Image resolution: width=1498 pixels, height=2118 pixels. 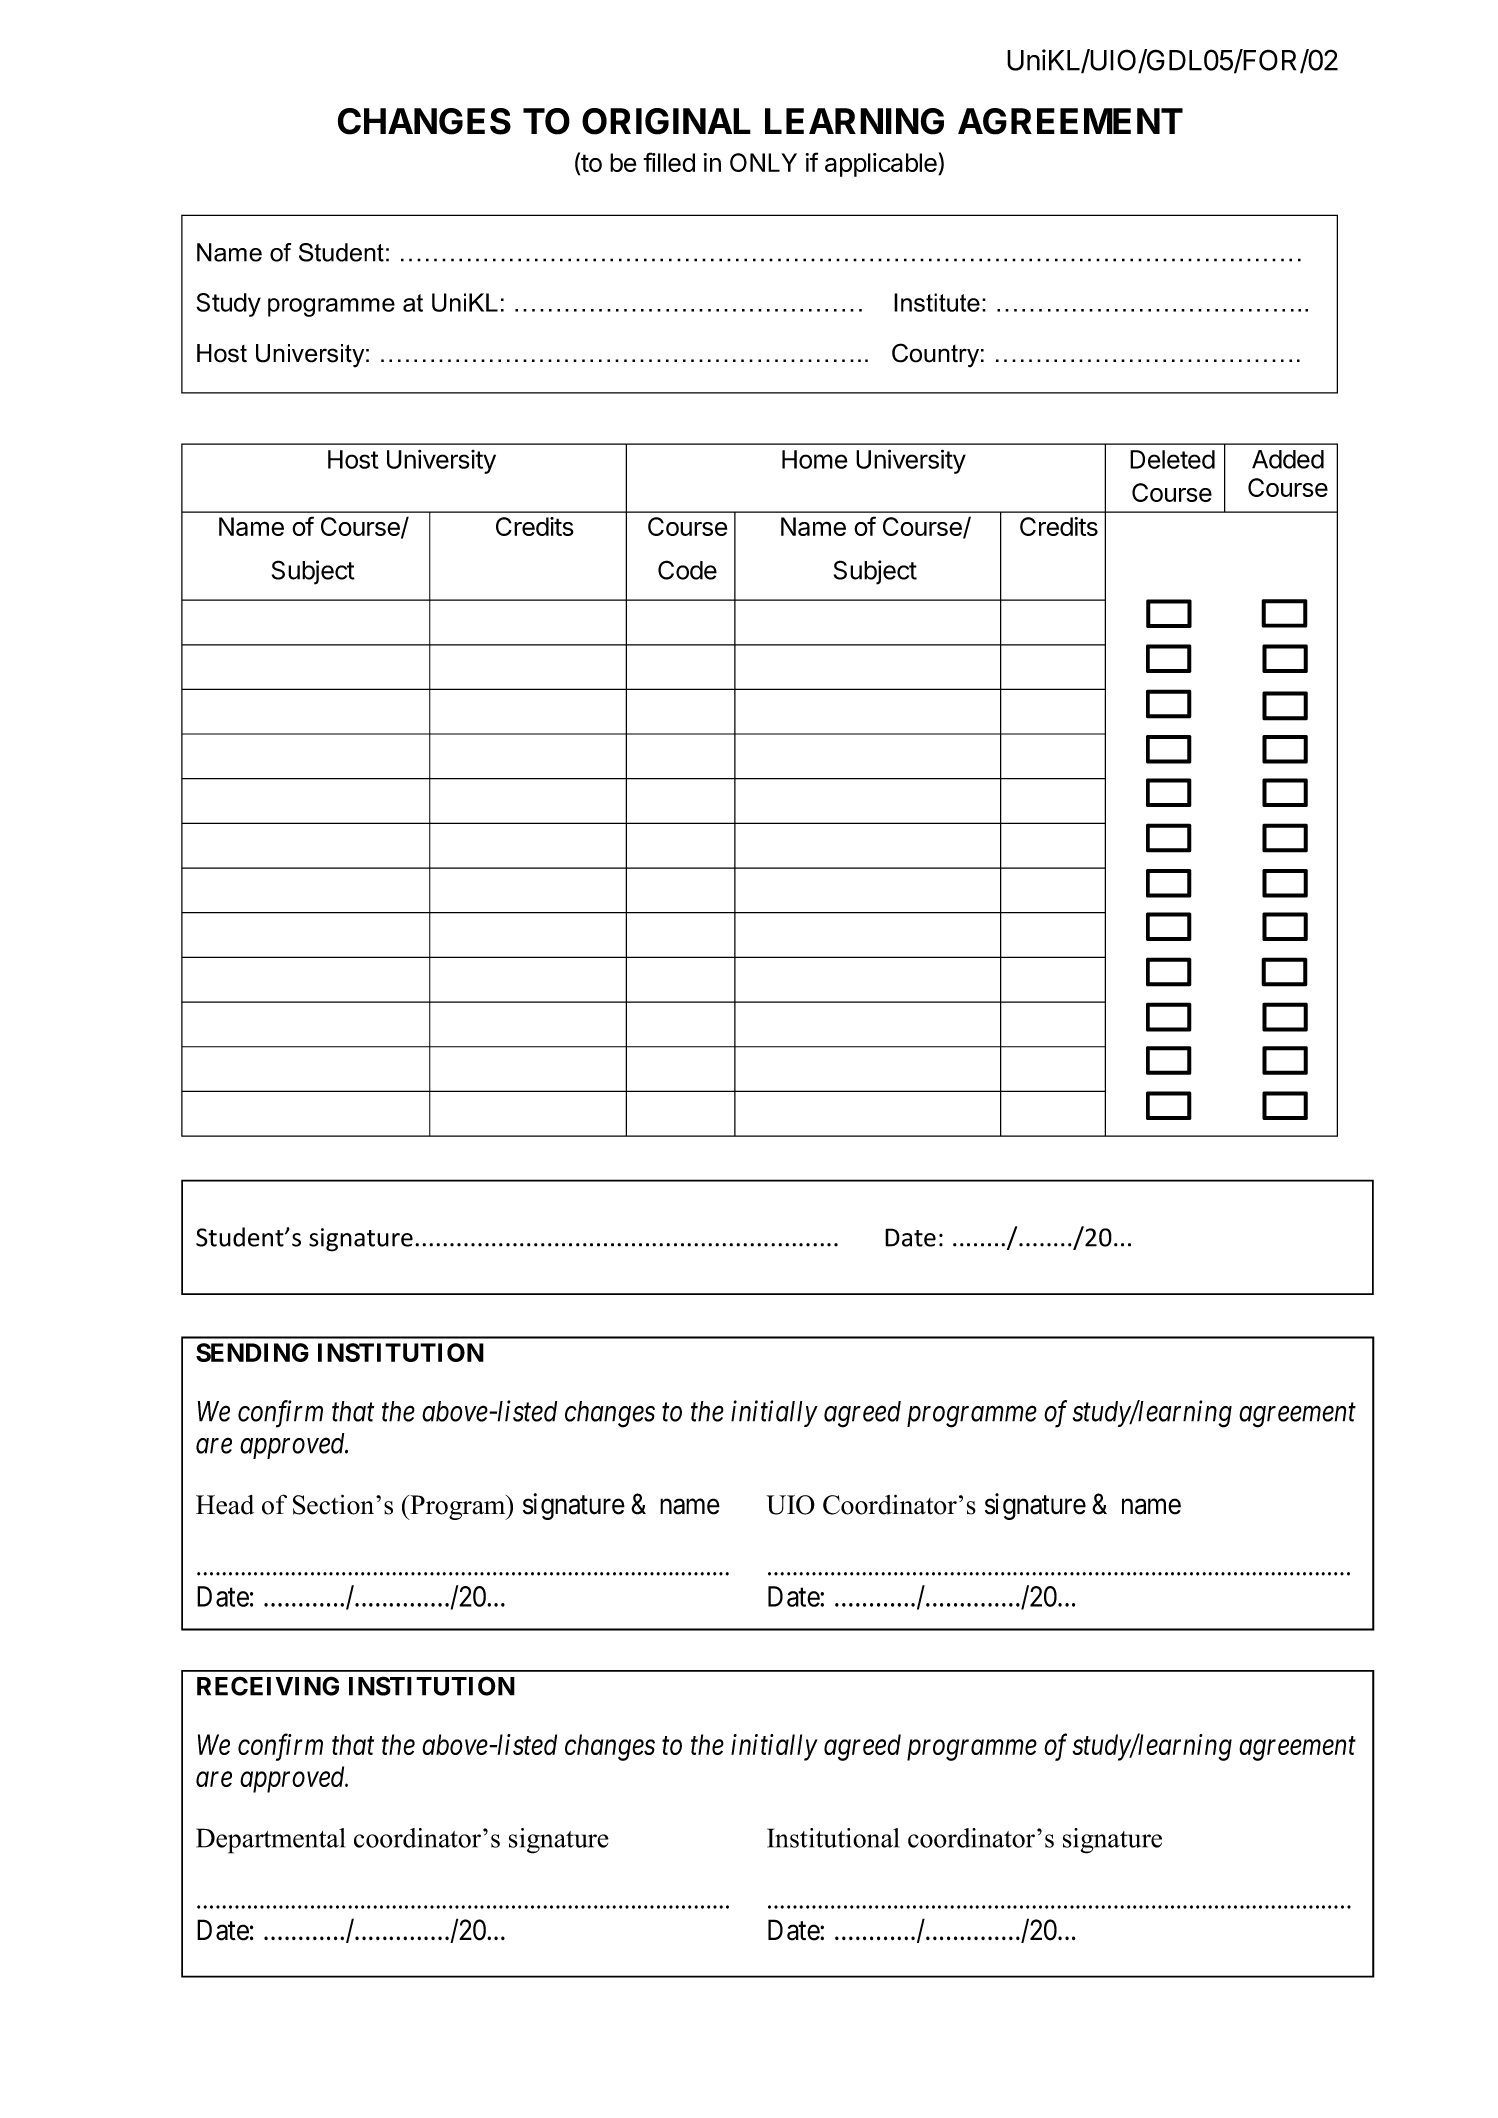 What do you see at coordinates (687, 570) in the screenshot?
I see `Code` at bounding box center [687, 570].
